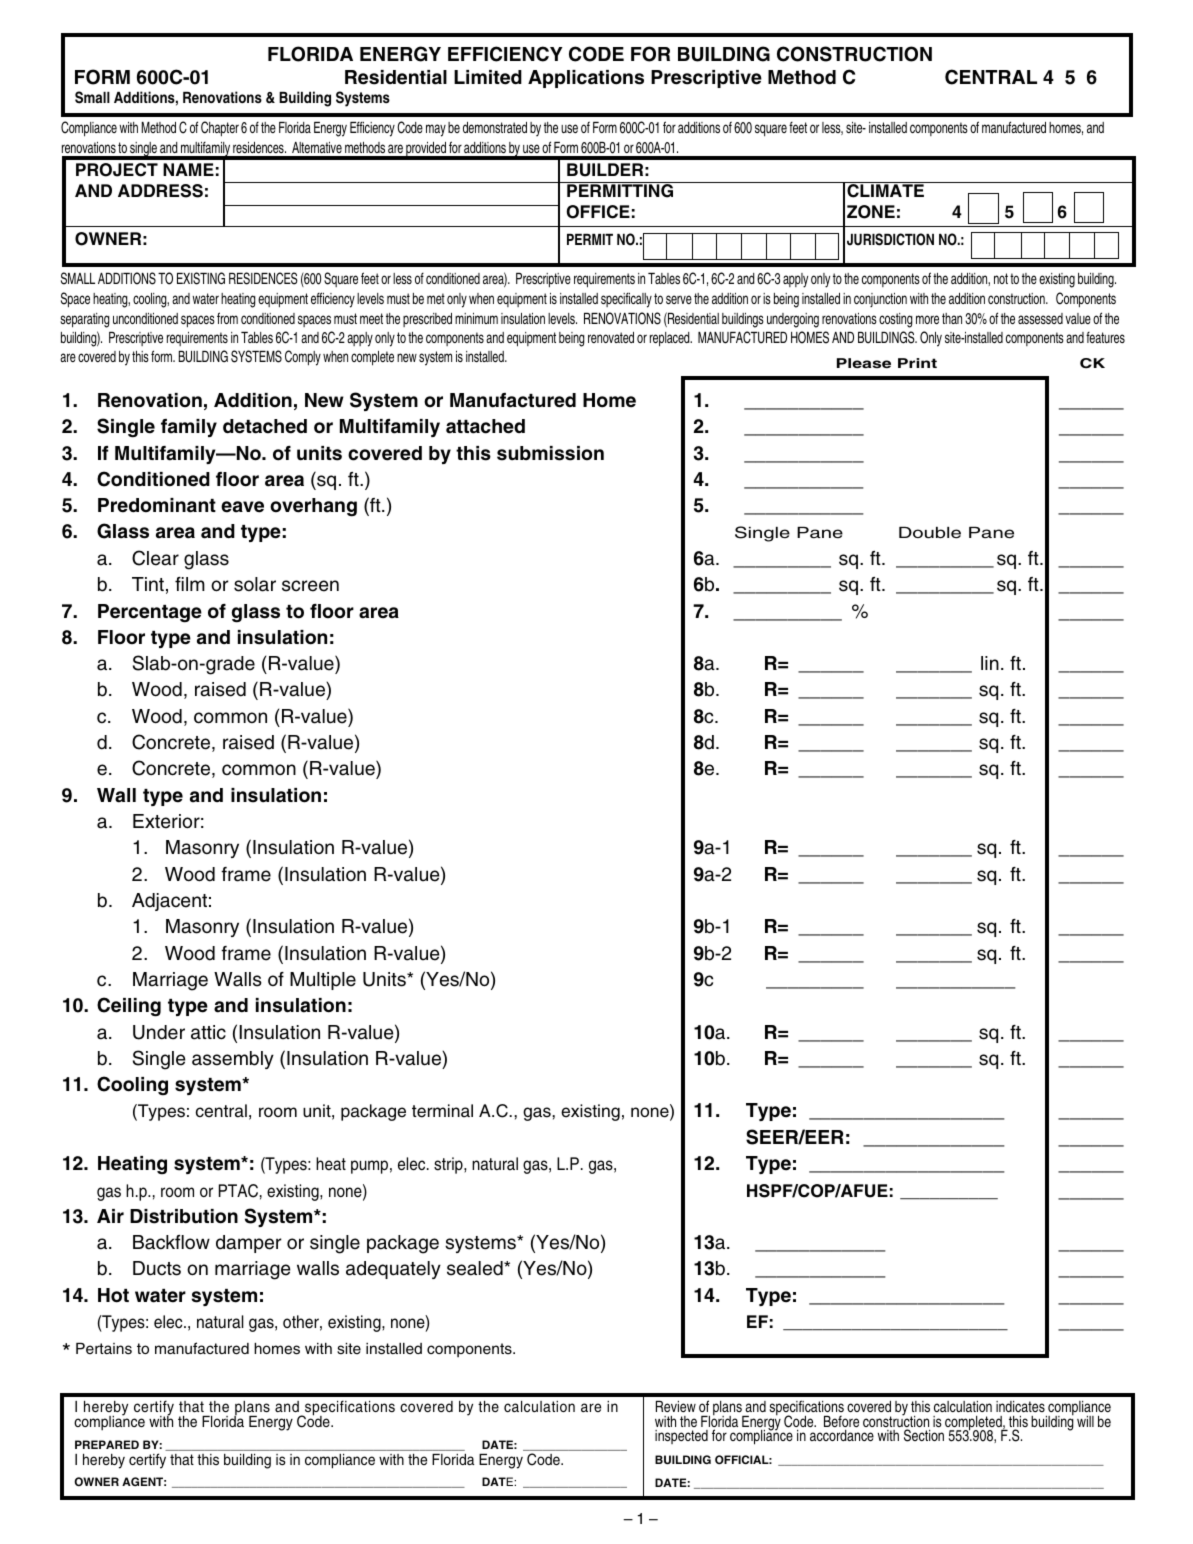  What do you see at coordinates (1020, 1406) in the image?
I see `indicates` at bounding box center [1020, 1406].
